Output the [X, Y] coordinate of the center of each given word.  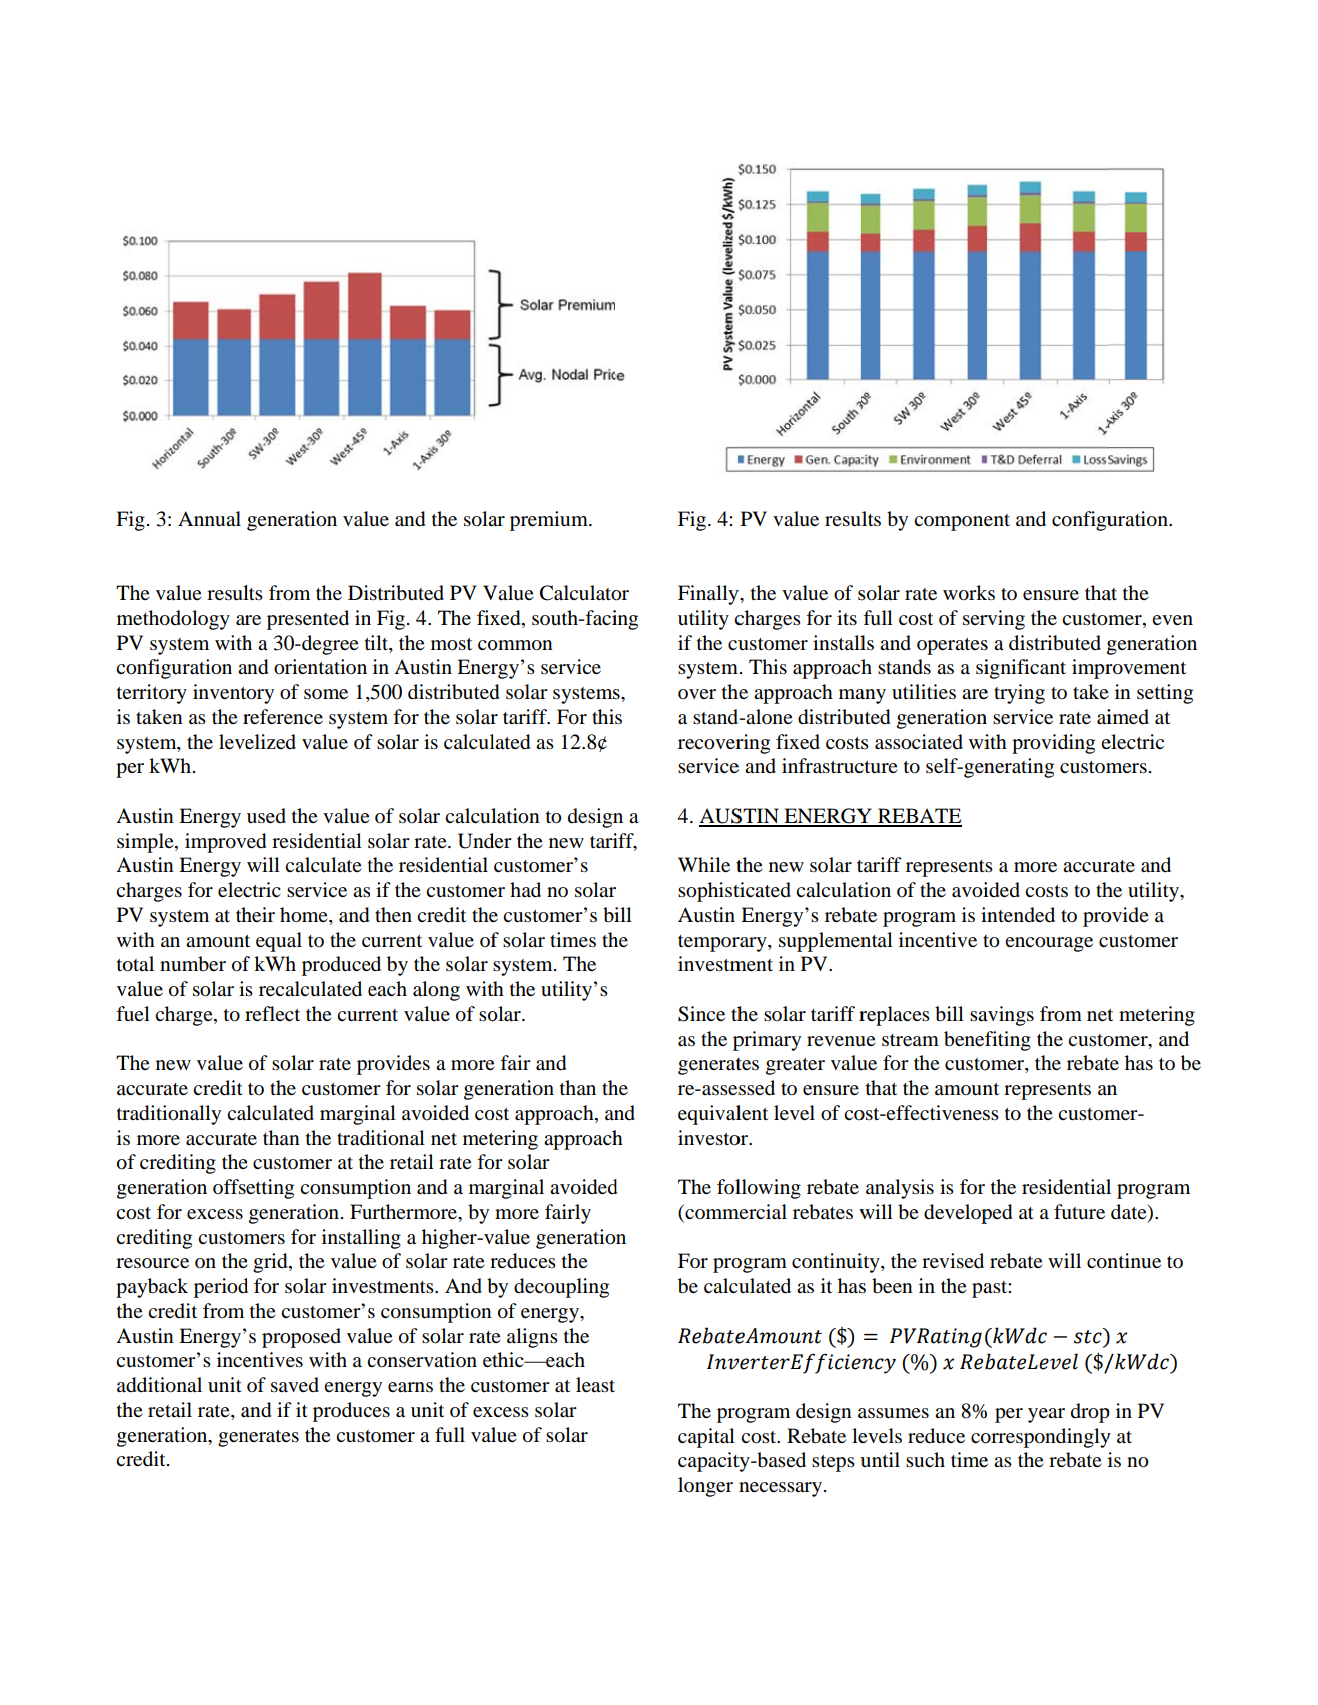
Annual [209, 519]
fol [730, 1186]
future [1079, 1212]
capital [706, 1438]
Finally [709, 595]
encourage [1049, 944]
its [847, 618]
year [1046, 1415]
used [266, 816]
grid [271, 1263]
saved [295, 1385]
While [704, 864]
